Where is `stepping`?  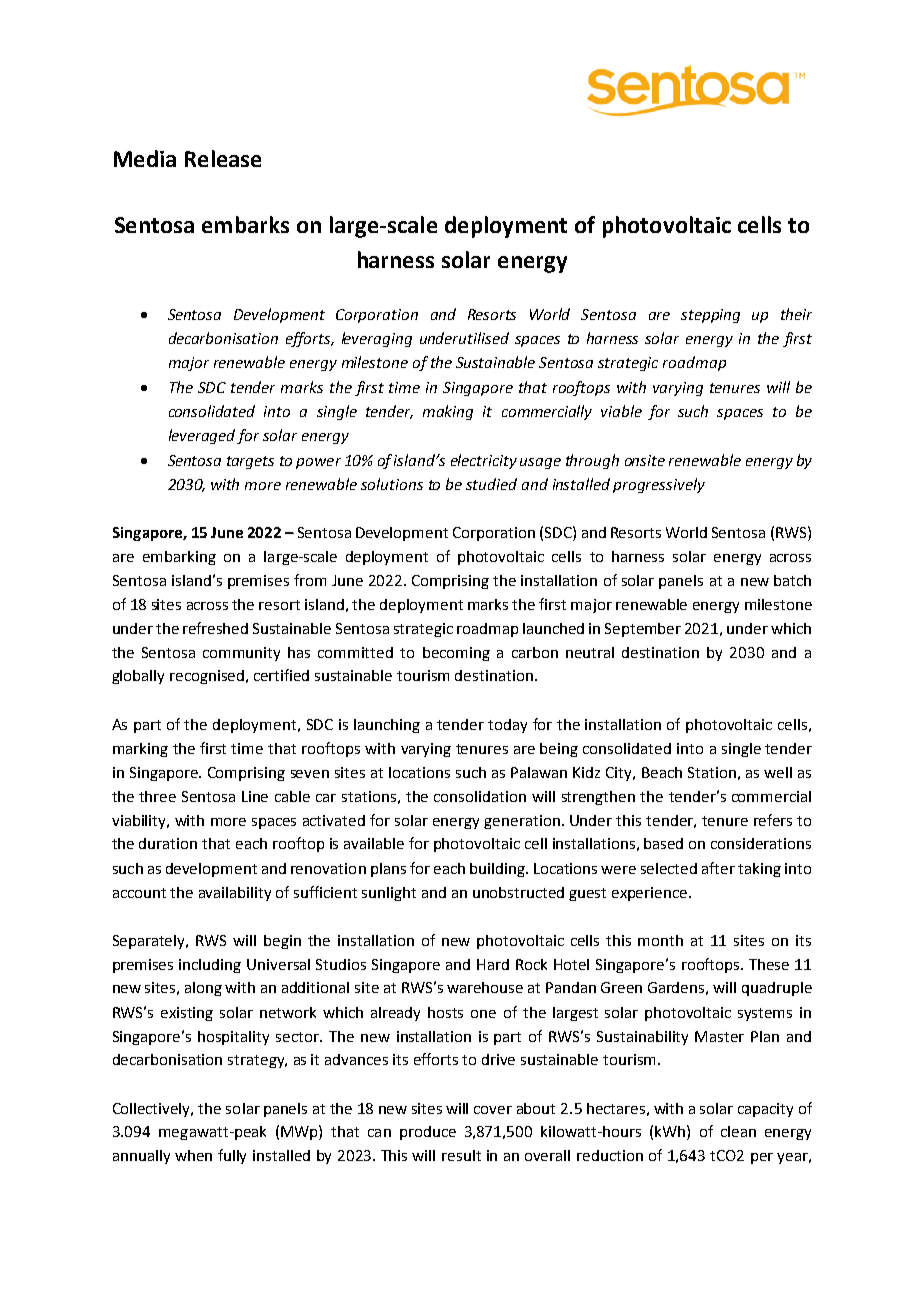
stepping is located at coordinates (710, 316).
